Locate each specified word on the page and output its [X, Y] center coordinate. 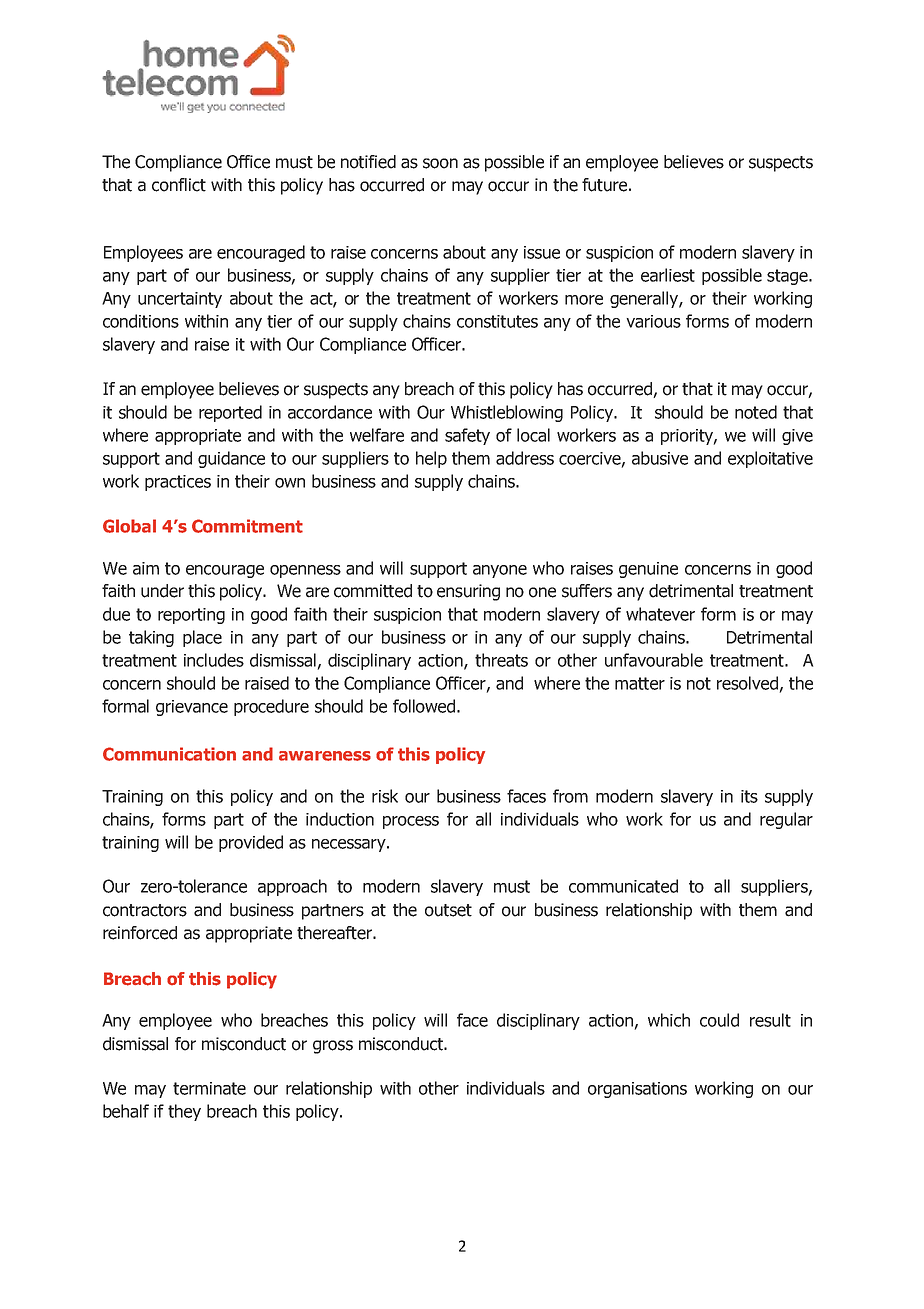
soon [440, 163]
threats [501, 660]
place [202, 638]
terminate [209, 1088]
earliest [668, 275]
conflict [179, 185]
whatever [660, 614]
